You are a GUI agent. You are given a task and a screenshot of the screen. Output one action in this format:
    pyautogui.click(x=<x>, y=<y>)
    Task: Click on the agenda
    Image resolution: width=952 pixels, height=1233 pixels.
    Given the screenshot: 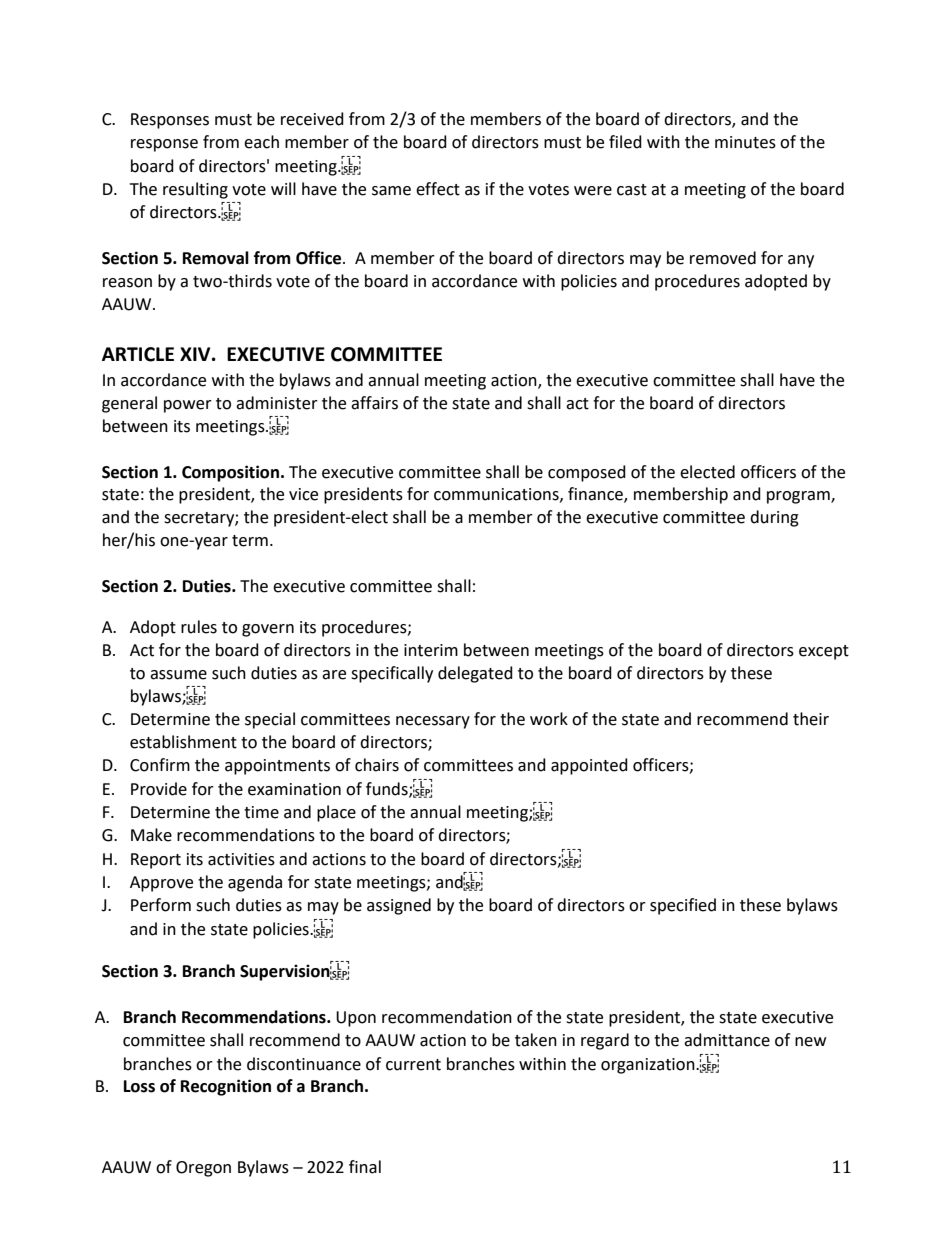 What is the action you would take?
    pyautogui.click(x=255, y=883)
